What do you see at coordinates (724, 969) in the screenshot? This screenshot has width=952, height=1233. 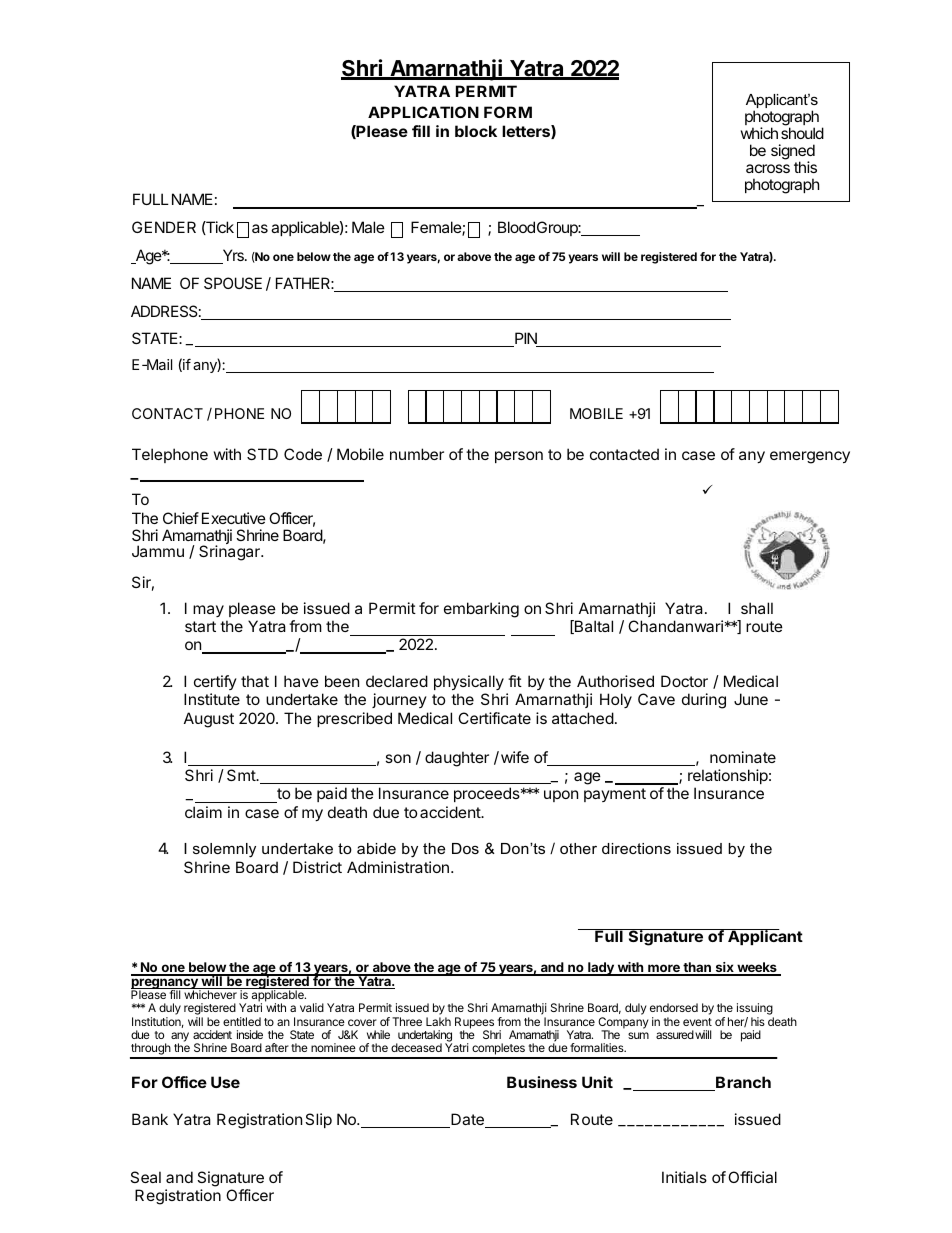 I see `six` at bounding box center [724, 969].
